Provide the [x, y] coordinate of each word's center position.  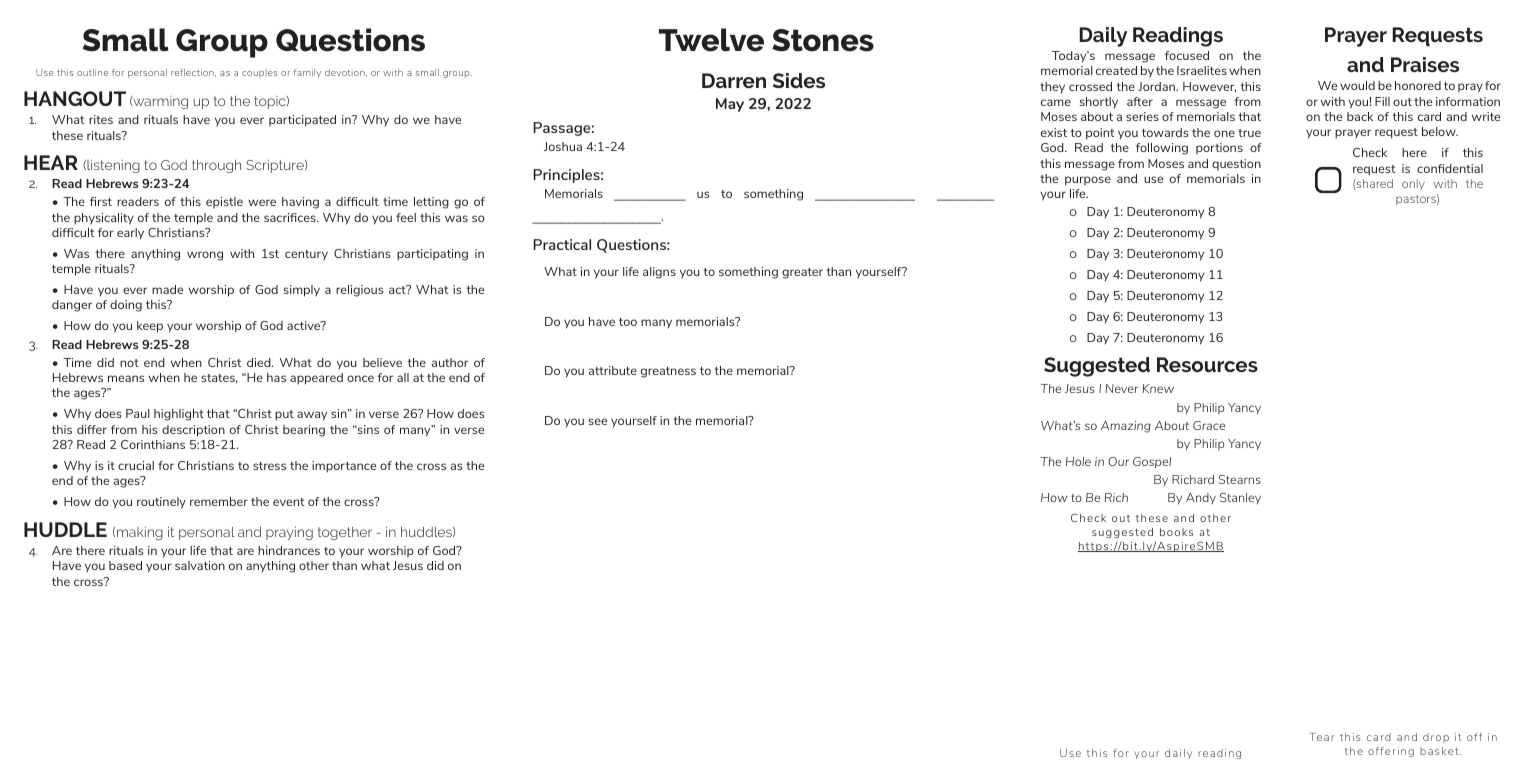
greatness [668, 372]
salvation [200, 565]
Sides [799, 80]
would [1357, 85]
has [276, 377]
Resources [1207, 364]
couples [259, 73]
